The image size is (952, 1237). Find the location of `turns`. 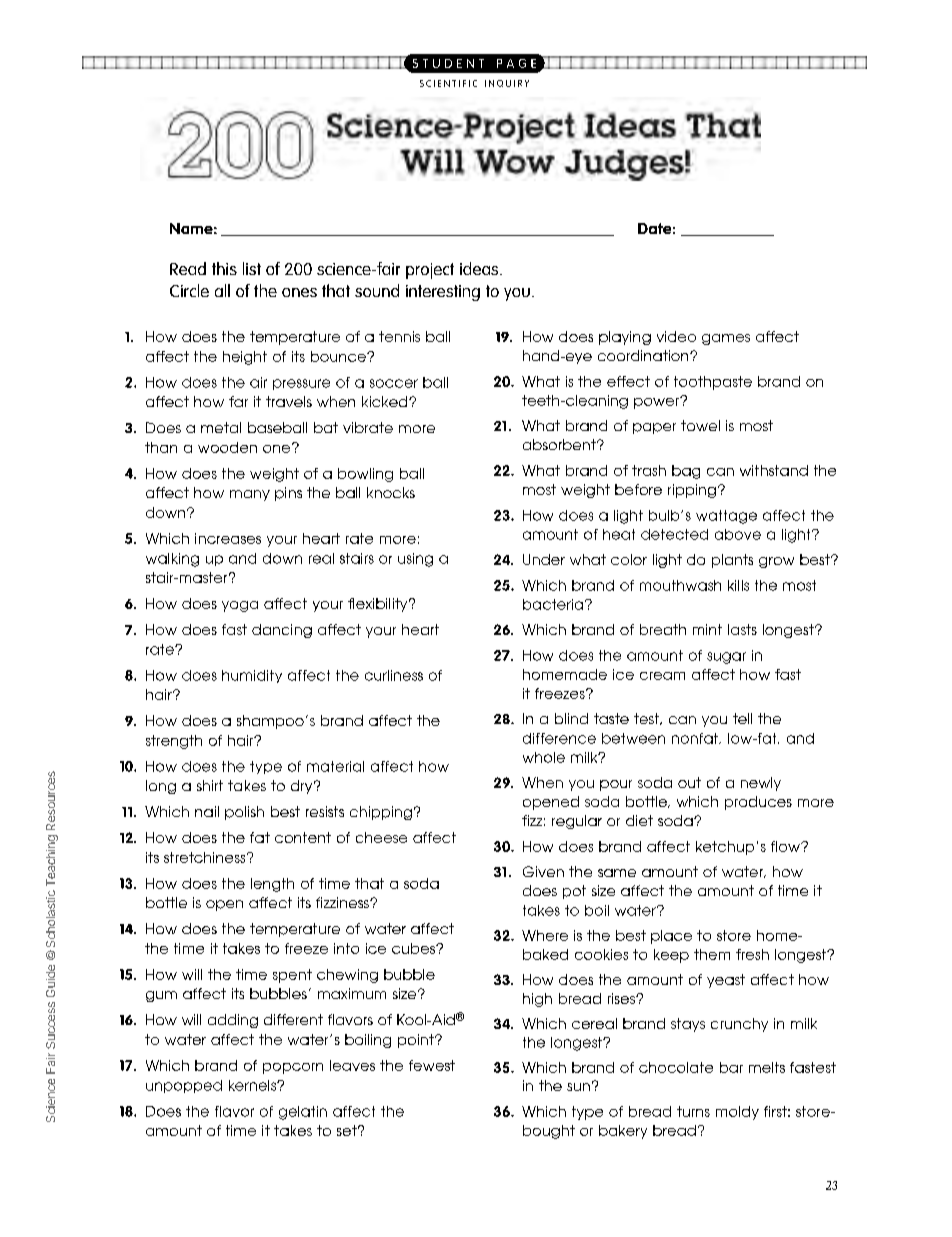

turns is located at coordinates (693, 1111).
